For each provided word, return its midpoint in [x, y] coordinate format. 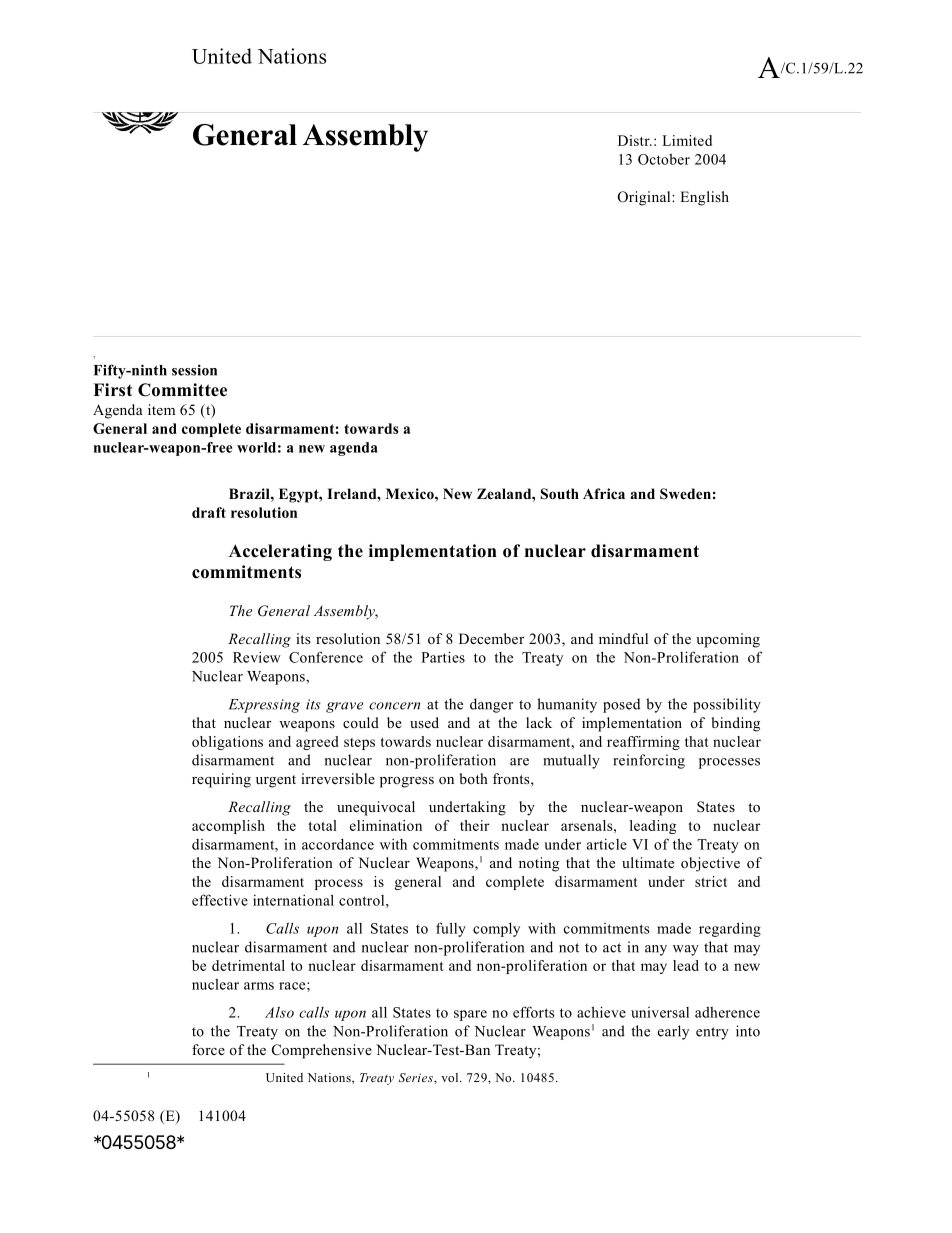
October [664, 159]
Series [416, 1077]
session [194, 370]
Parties [443, 657]
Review [257, 657]
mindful [623, 638]
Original [645, 198]
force [208, 1049]
